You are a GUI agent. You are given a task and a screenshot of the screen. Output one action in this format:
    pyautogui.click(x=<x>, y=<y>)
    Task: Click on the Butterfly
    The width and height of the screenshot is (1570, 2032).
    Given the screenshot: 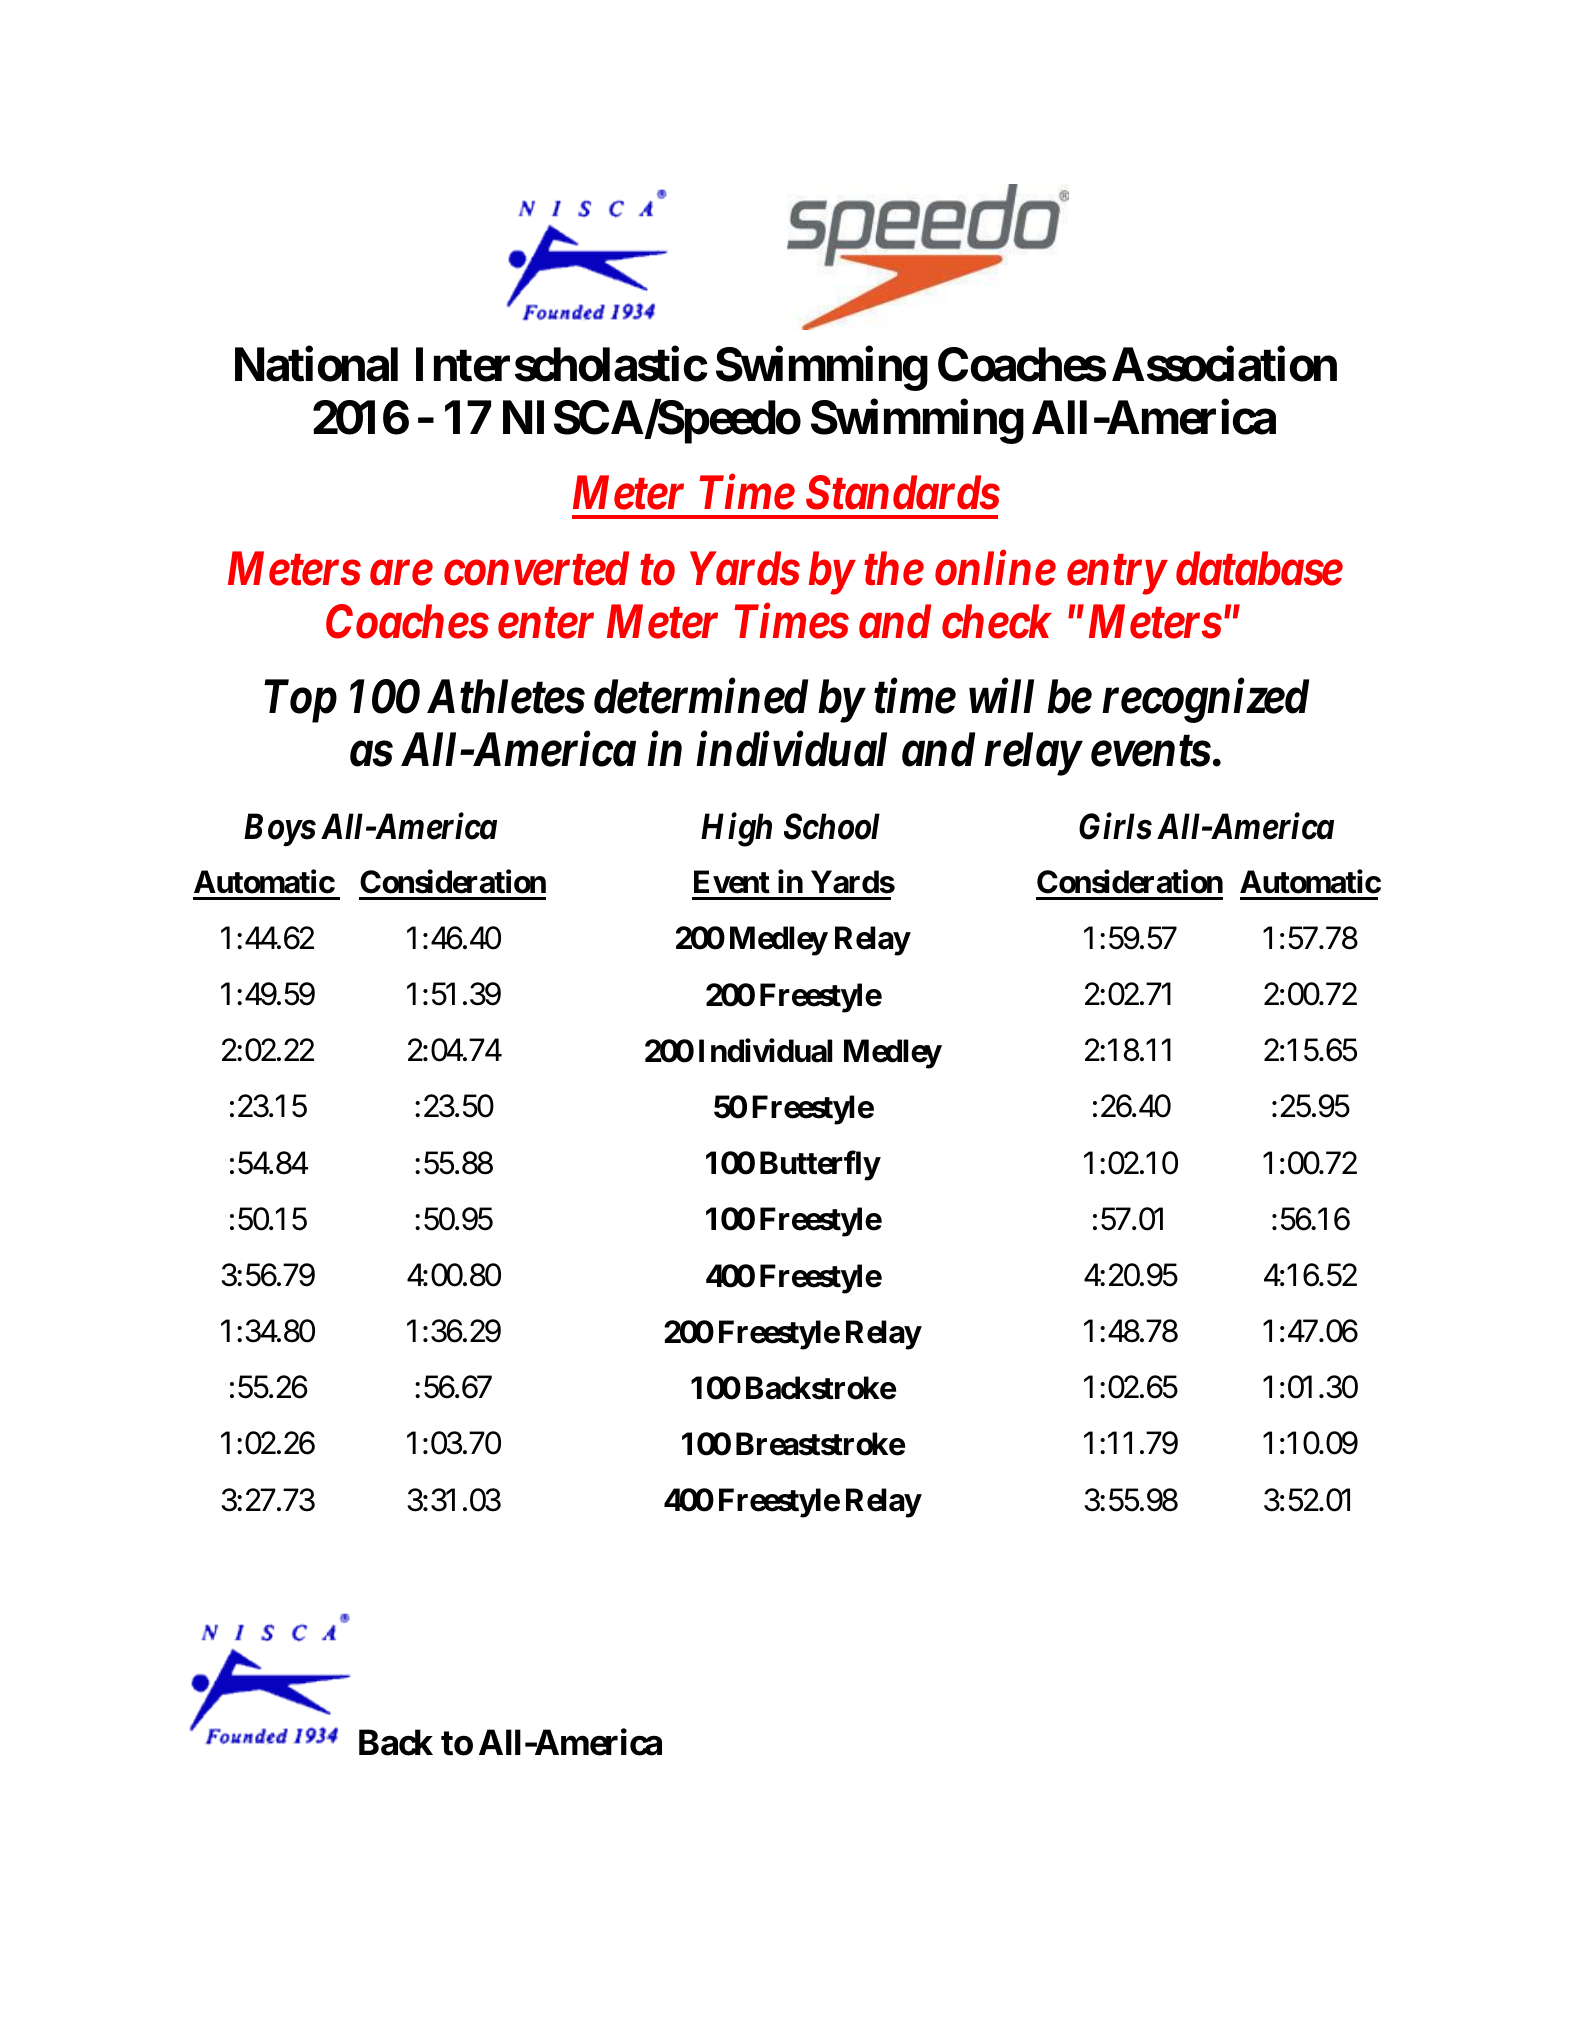 What is the action you would take?
    pyautogui.click(x=820, y=1166)
